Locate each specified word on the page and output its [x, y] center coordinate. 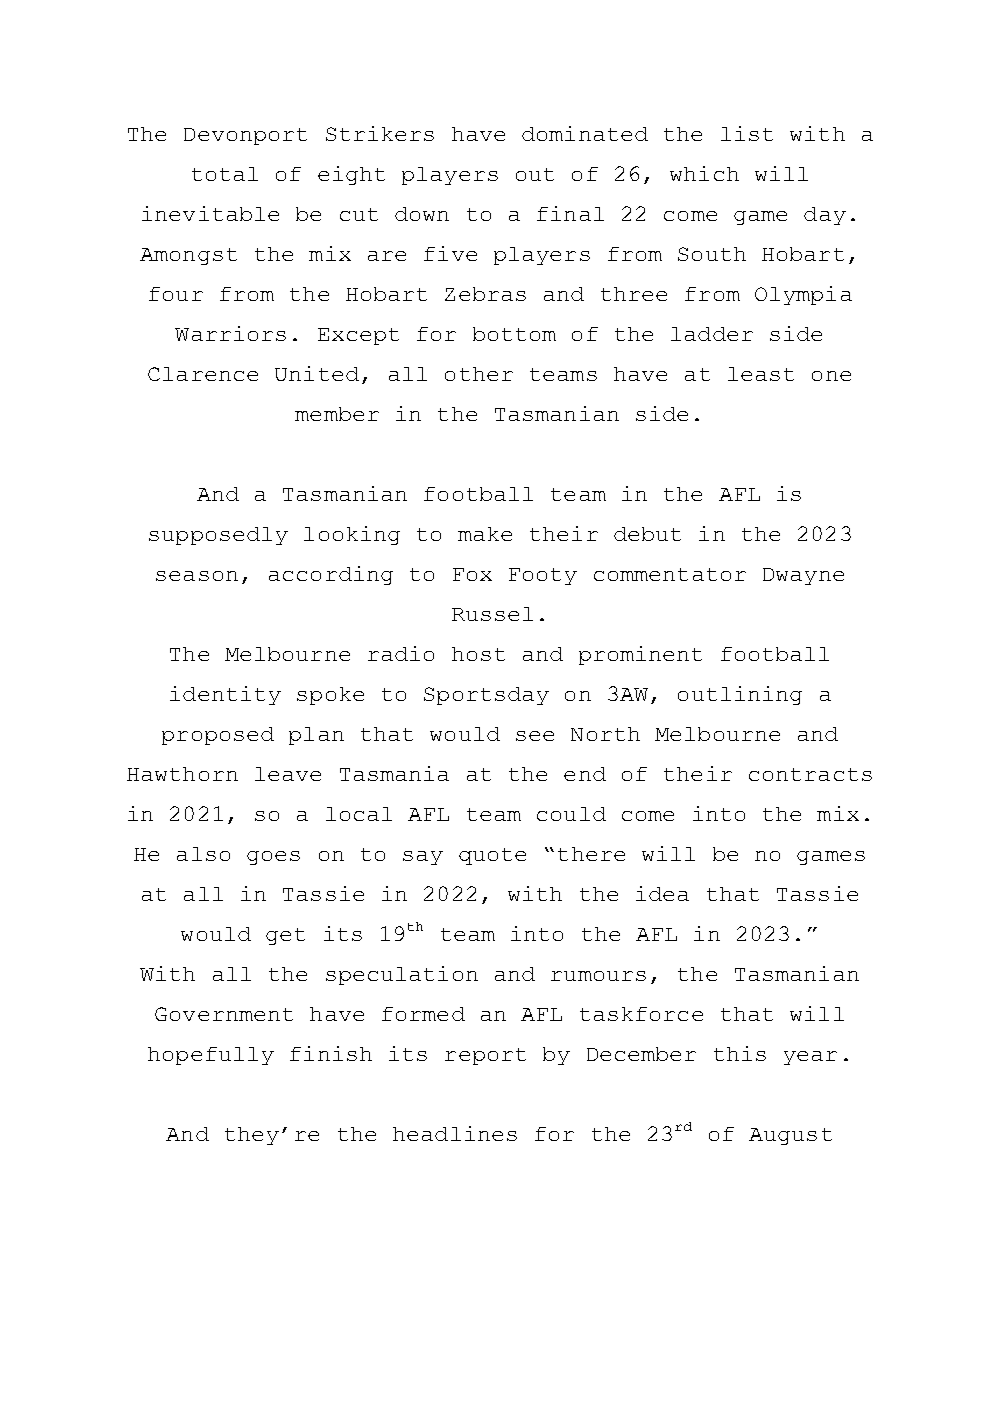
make [485, 534]
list [747, 133]
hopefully [211, 1056]
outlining [740, 695]
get [285, 936]
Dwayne [803, 576]
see [535, 736]
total [225, 174]
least [761, 374]
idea [662, 893]
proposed [218, 736]
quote [492, 856]
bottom [514, 334]
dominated [585, 133]
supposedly [218, 536]
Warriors [230, 333]
